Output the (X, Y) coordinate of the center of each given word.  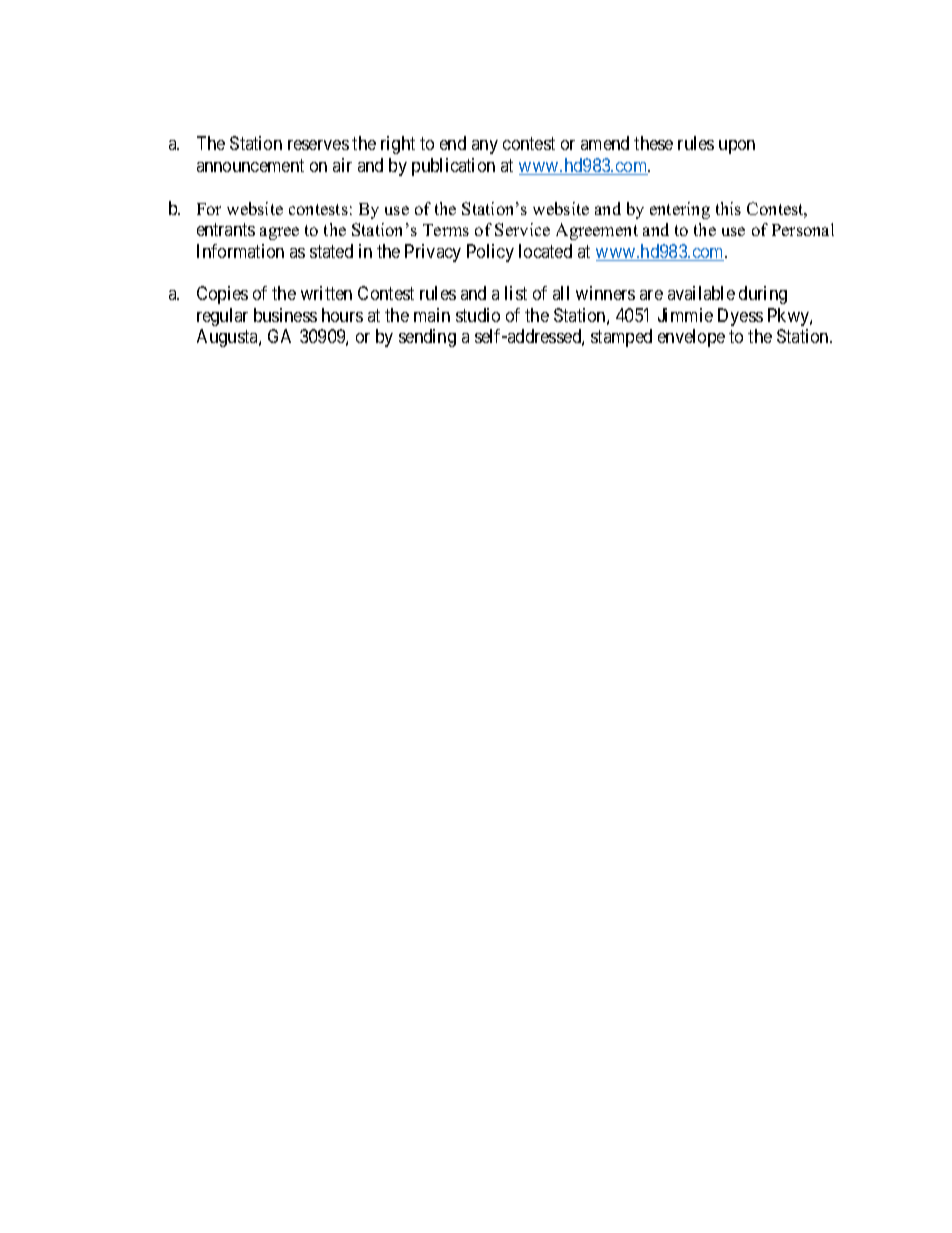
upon (737, 147)
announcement (250, 165)
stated (331, 251)
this (728, 208)
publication (453, 167)
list (516, 293)
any (485, 147)
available (701, 293)
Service (522, 229)
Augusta (228, 338)
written (326, 293)
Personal (803, 229)
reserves (318, 145)
